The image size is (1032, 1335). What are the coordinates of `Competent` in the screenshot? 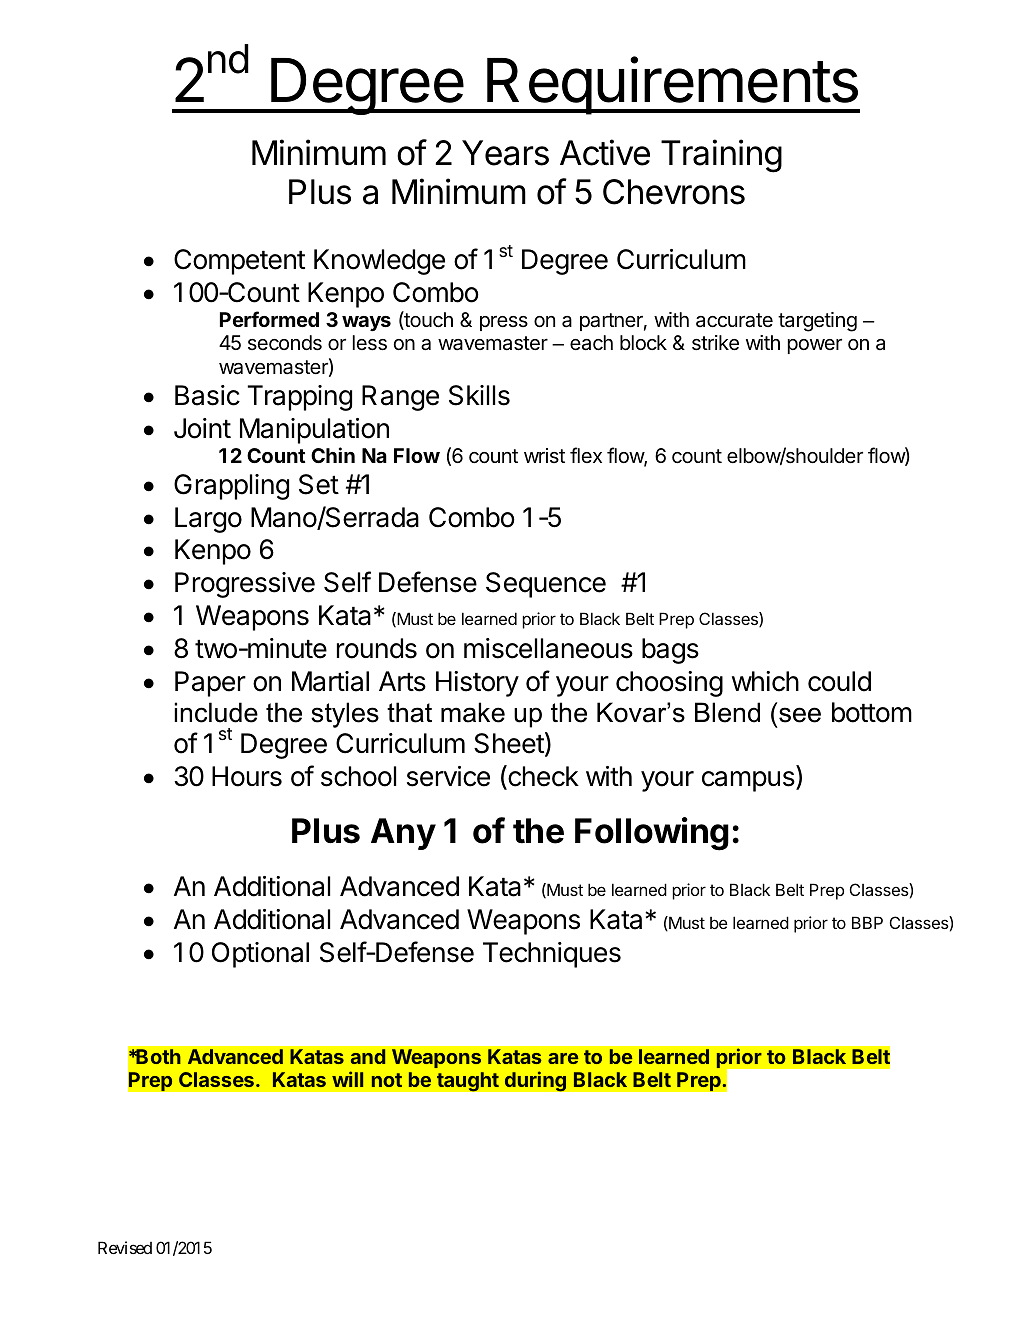 It's located at (239, 262).
